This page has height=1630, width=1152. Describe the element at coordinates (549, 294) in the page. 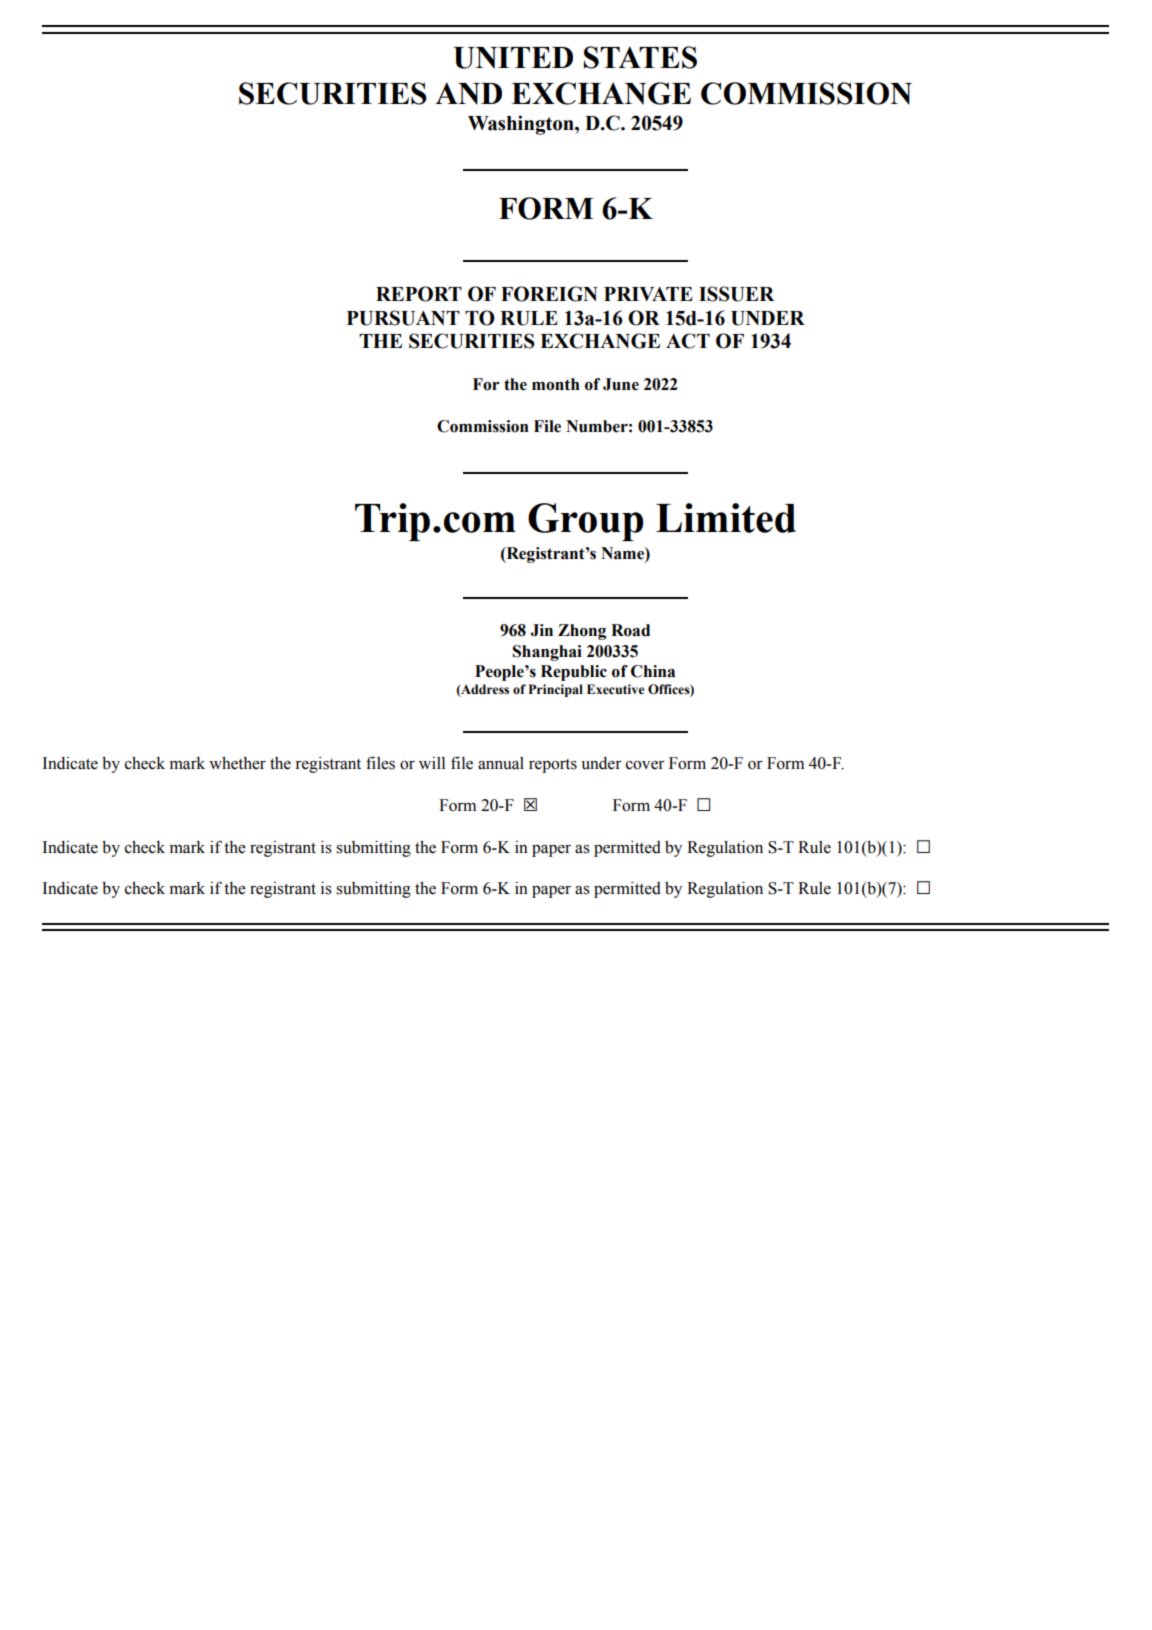

I see `FOREIGN` at that location.
